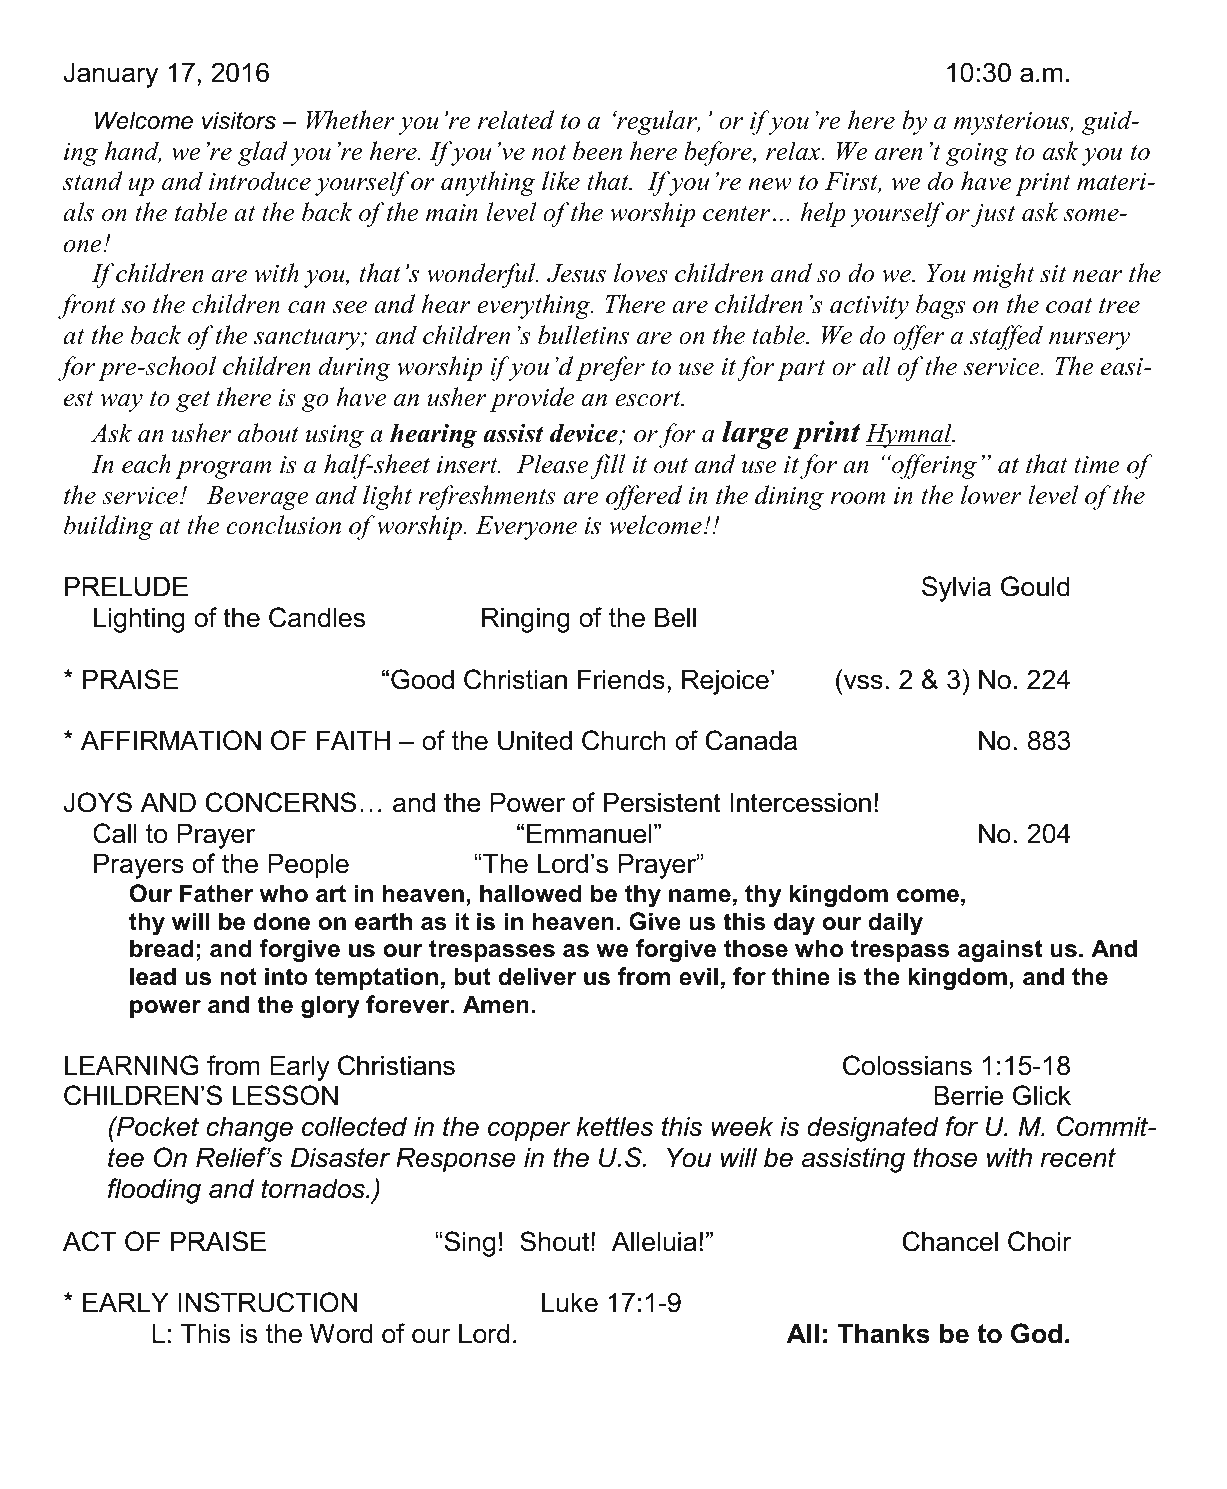 The width and height of the image is (1227, 1489). I want to click on AFFIRMATION, so click(171, 740).
